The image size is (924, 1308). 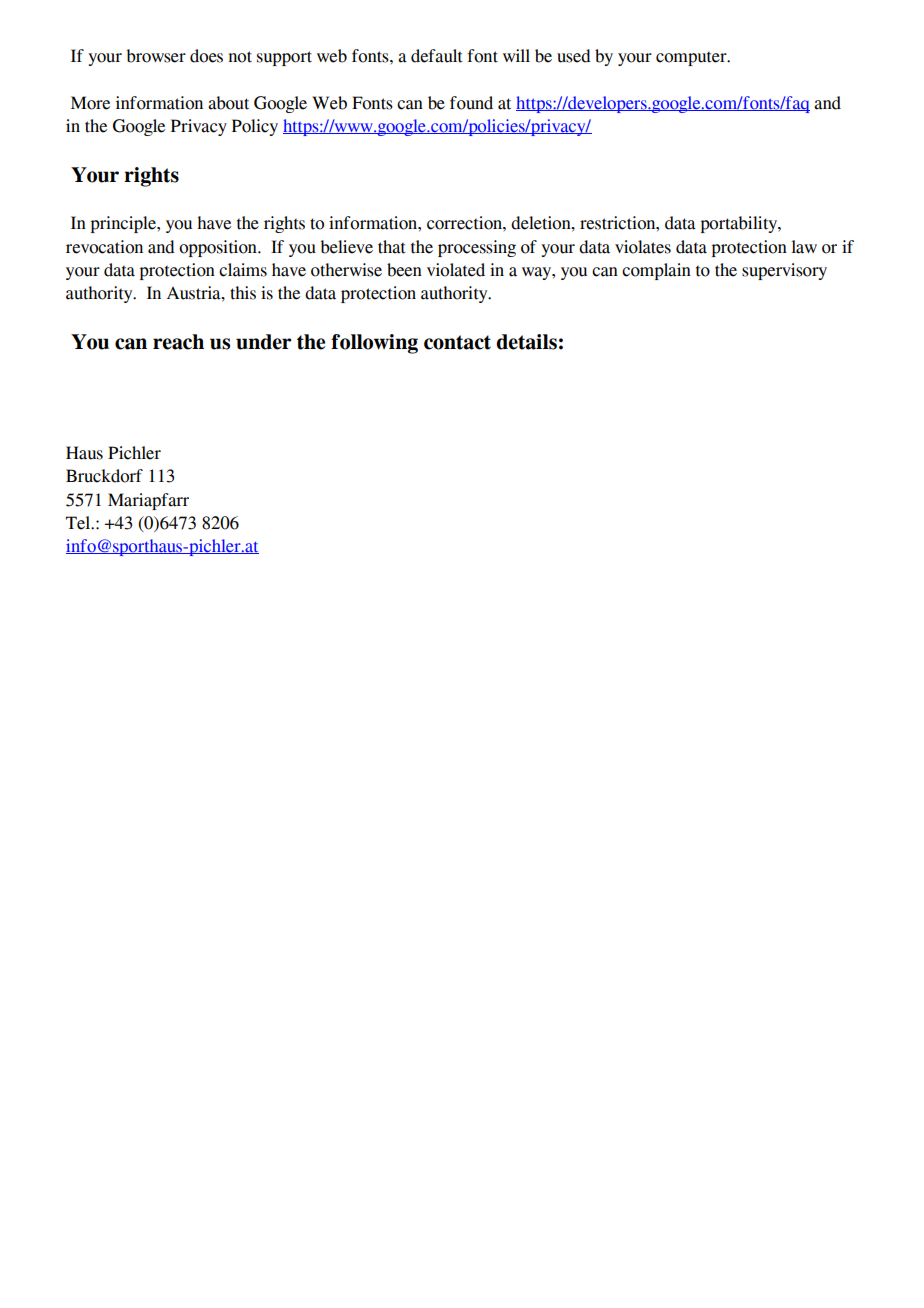 What do you see at coordinates (124, 224) in the image?
I see `principle` at bounding box center [124, 224].
